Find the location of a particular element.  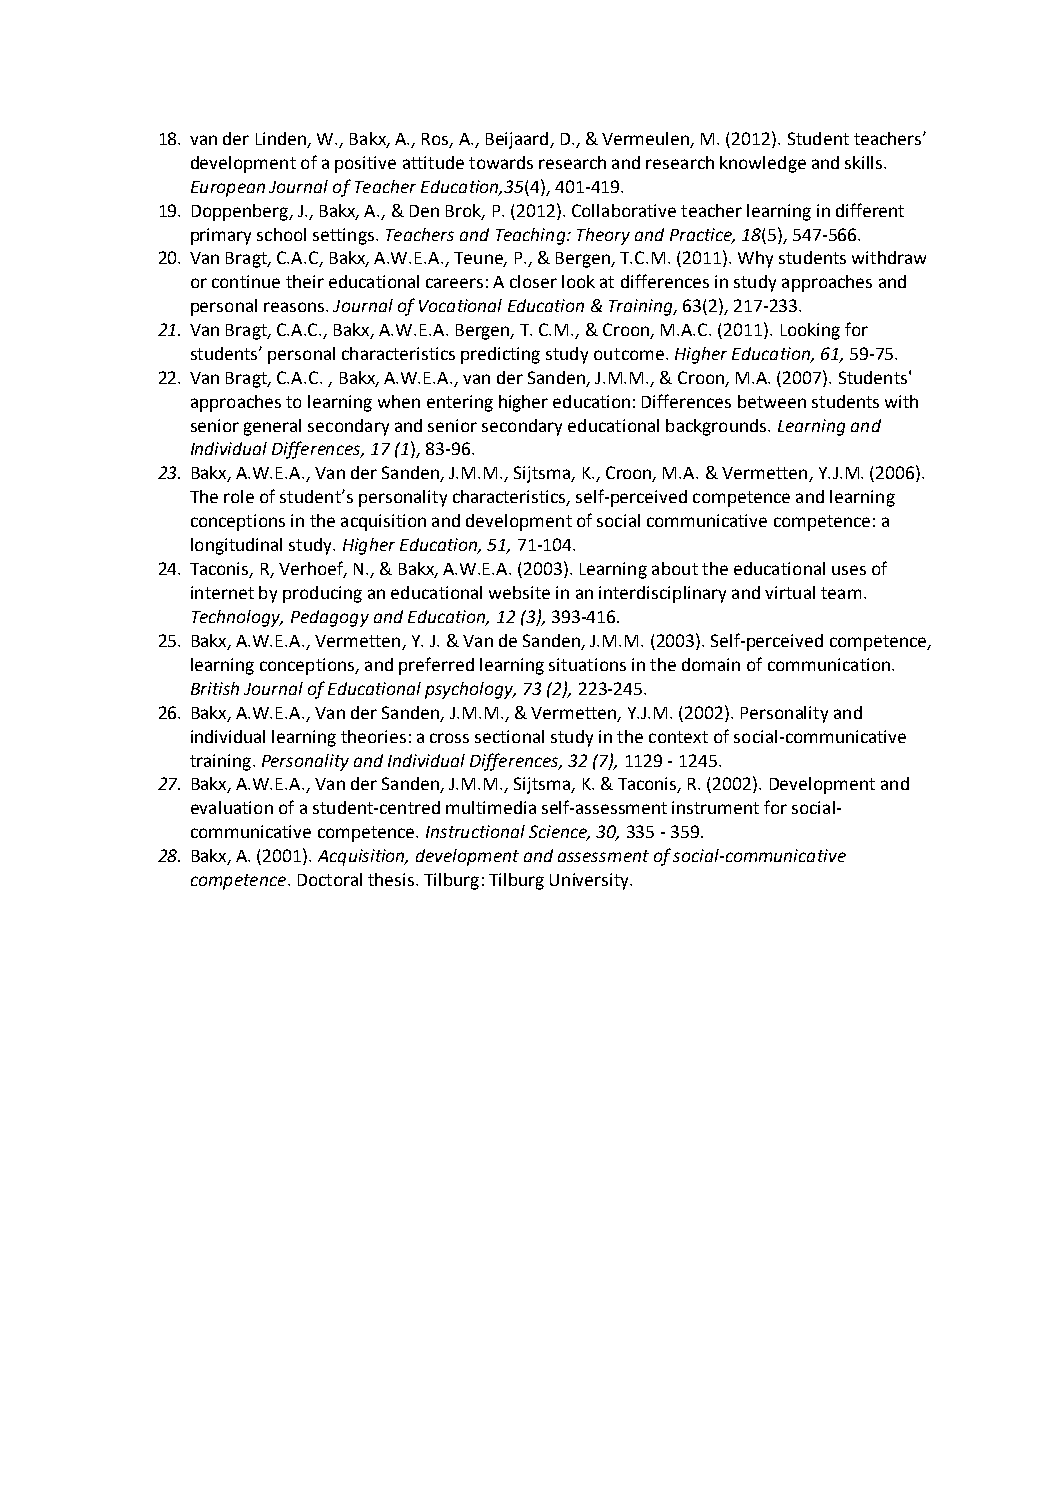

Doctoral is located at coordinates (330, 879).
